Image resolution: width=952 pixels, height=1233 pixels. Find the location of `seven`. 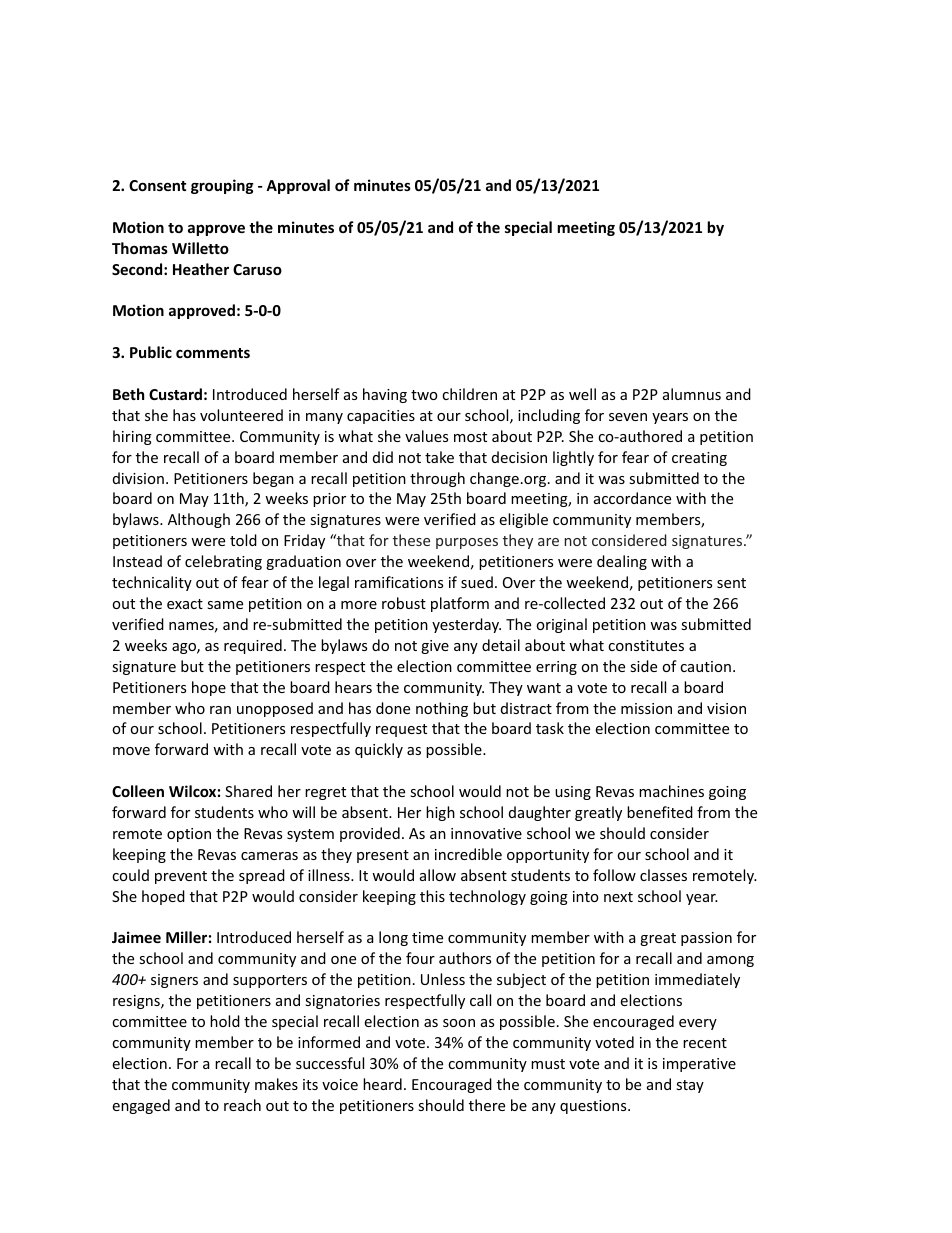

seven is located at coordinates (628, 417).
